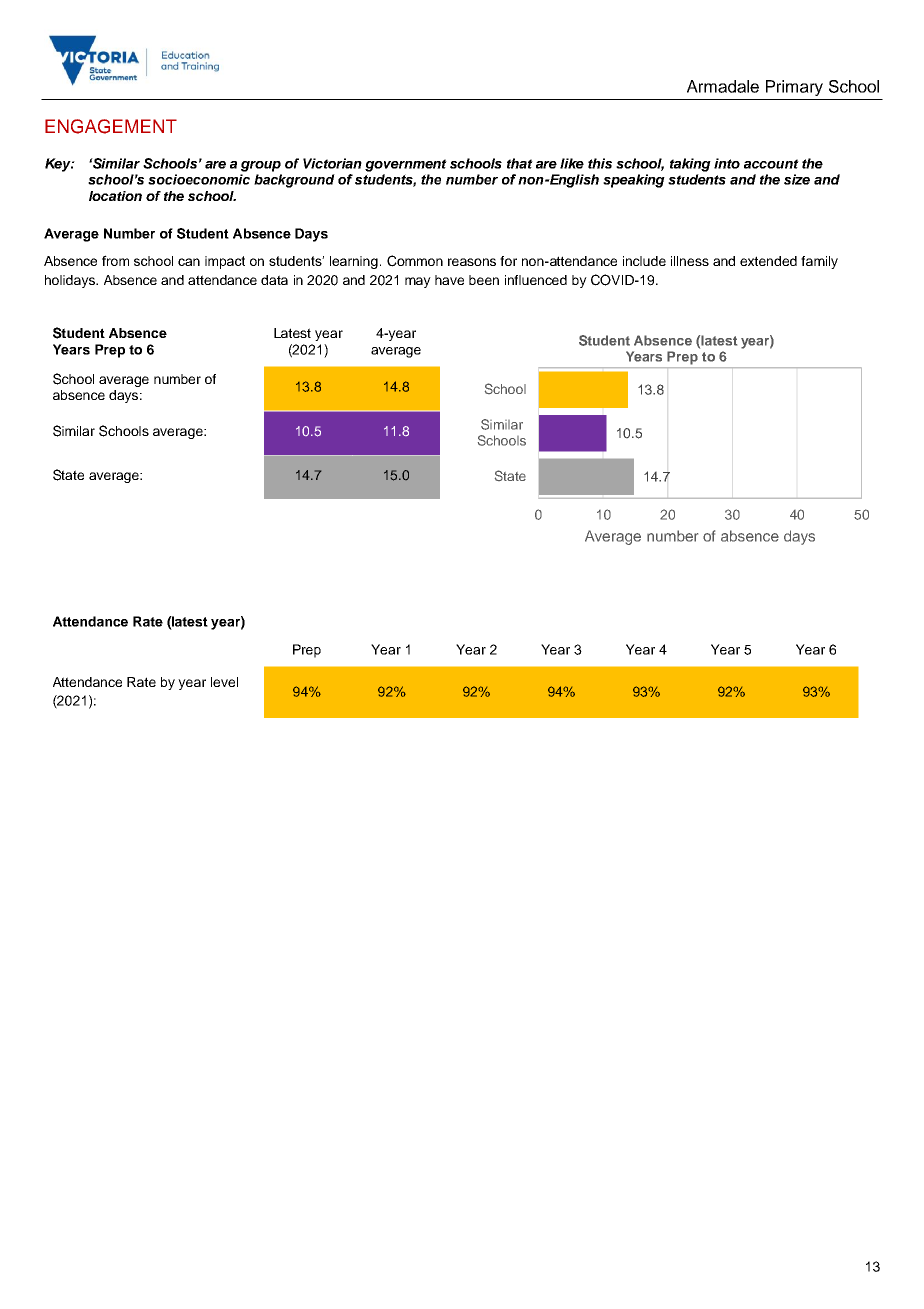  Describe the element at coordinates (225, 262) in the page. I see `impact` at that location.
